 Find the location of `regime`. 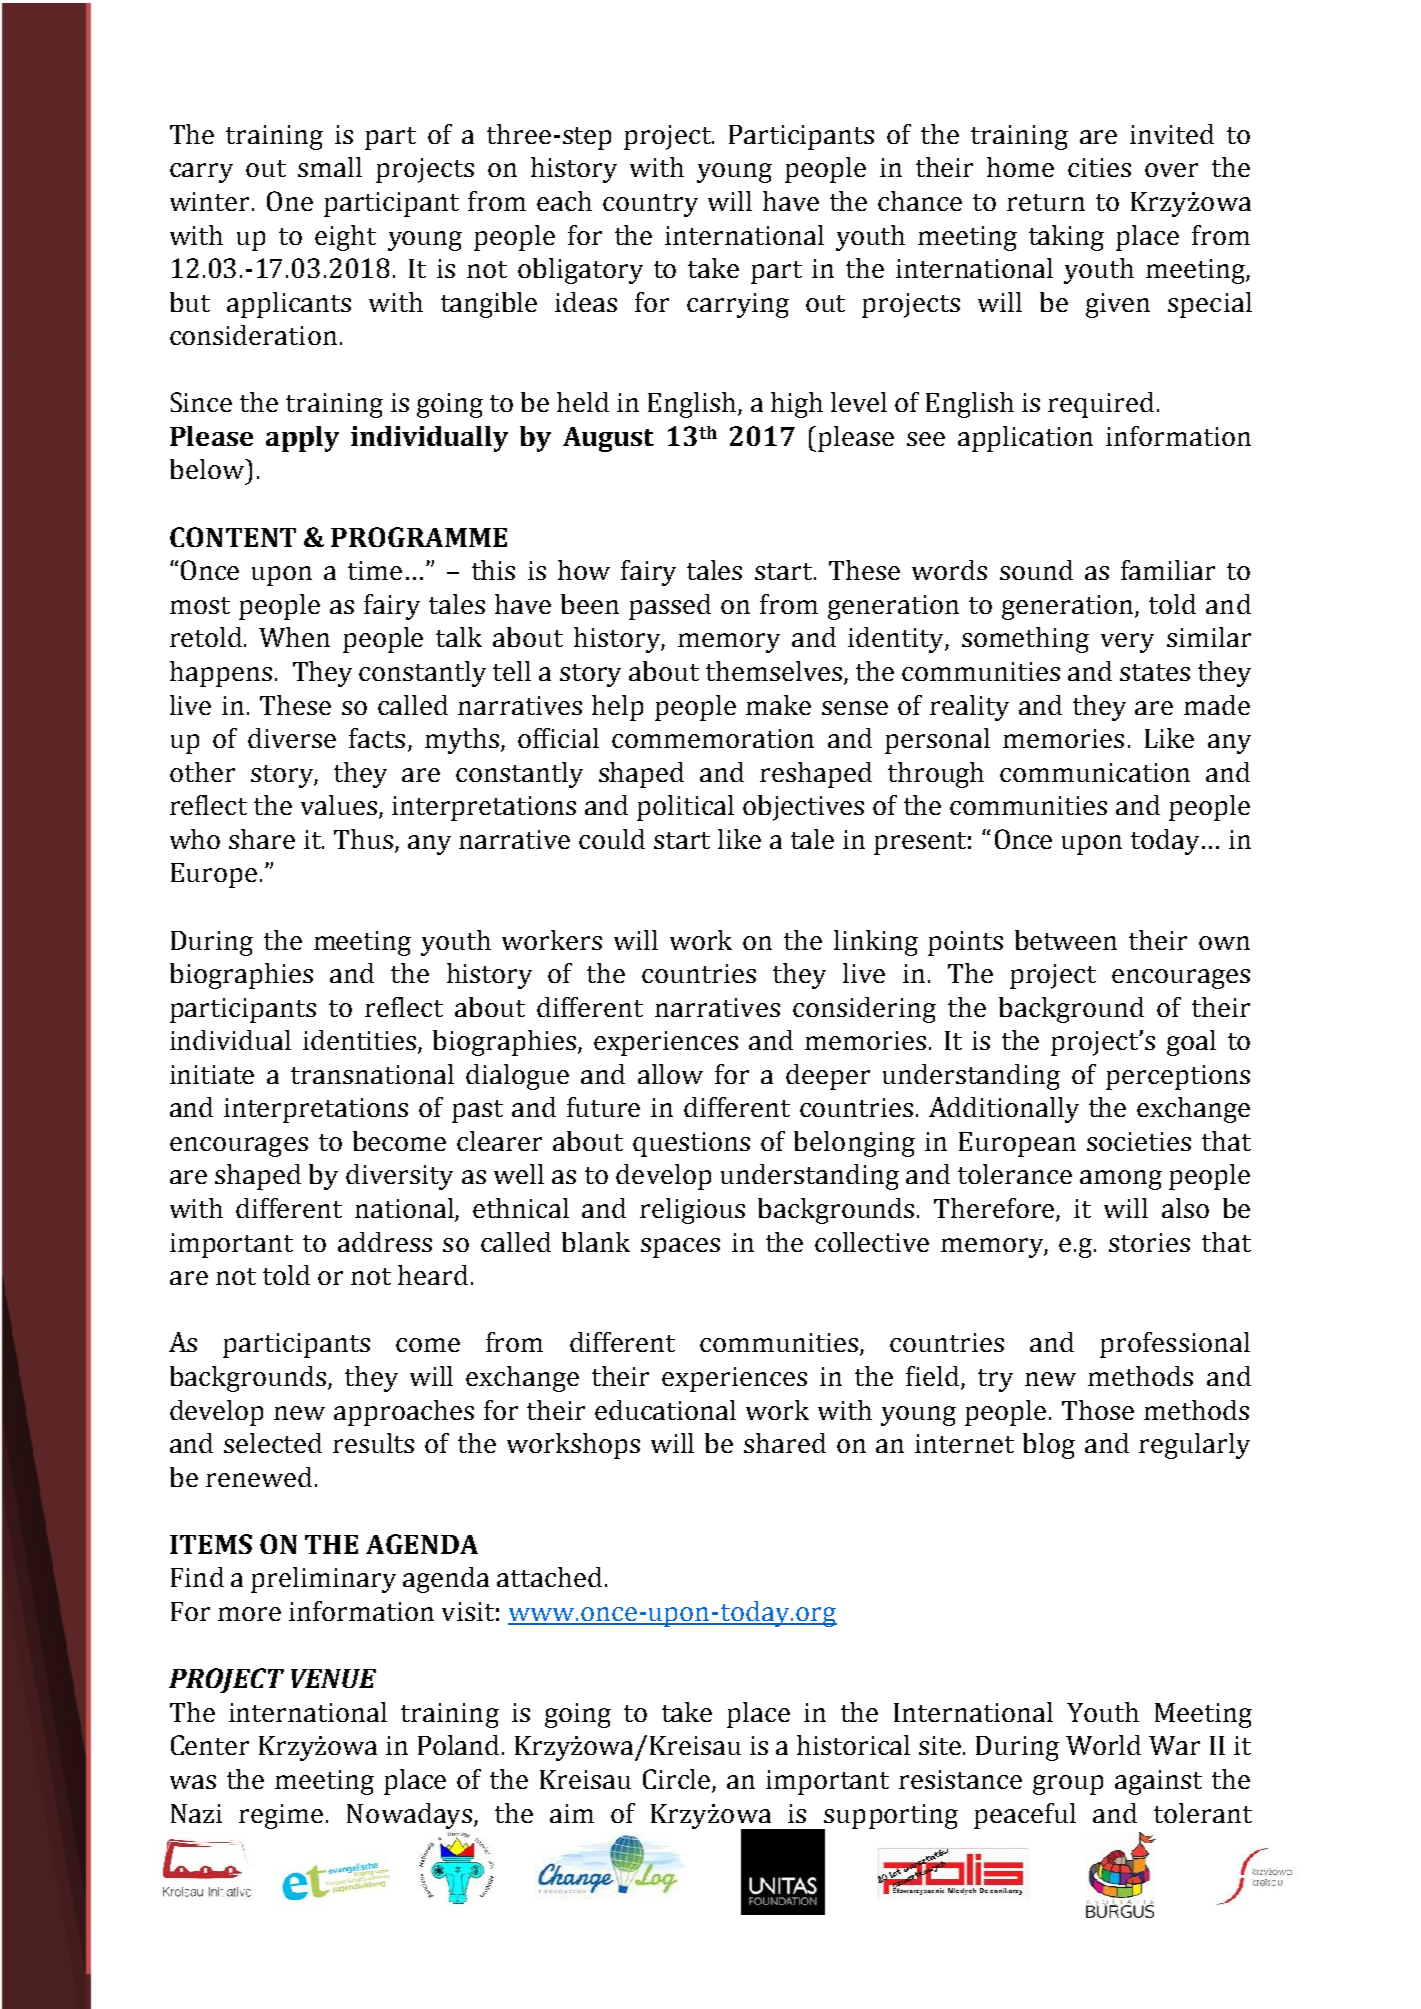

regime is located at coordinates (281, 1816).
